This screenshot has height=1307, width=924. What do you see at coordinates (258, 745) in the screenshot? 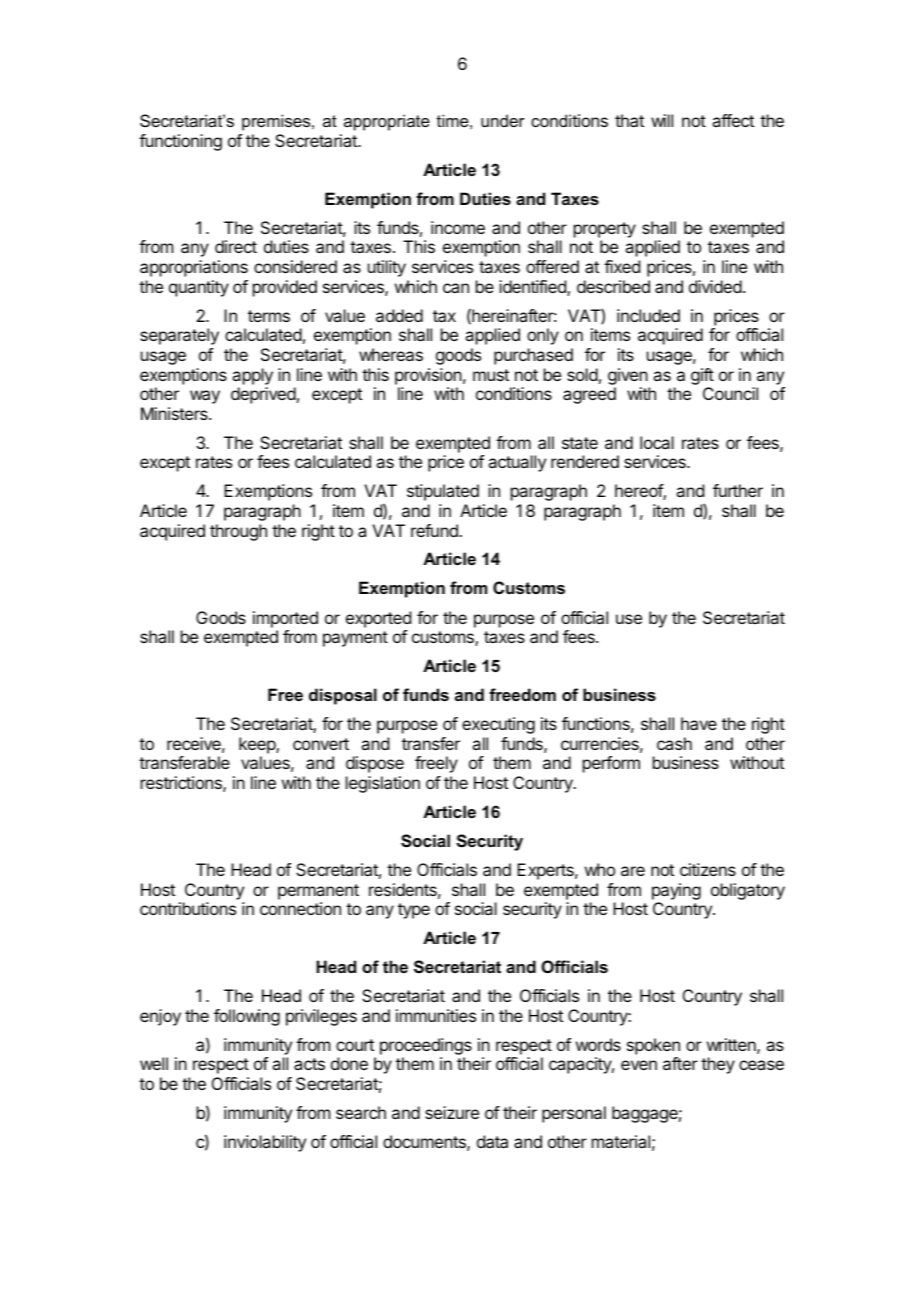
I see `keep` at bounding box center [258, 745].
